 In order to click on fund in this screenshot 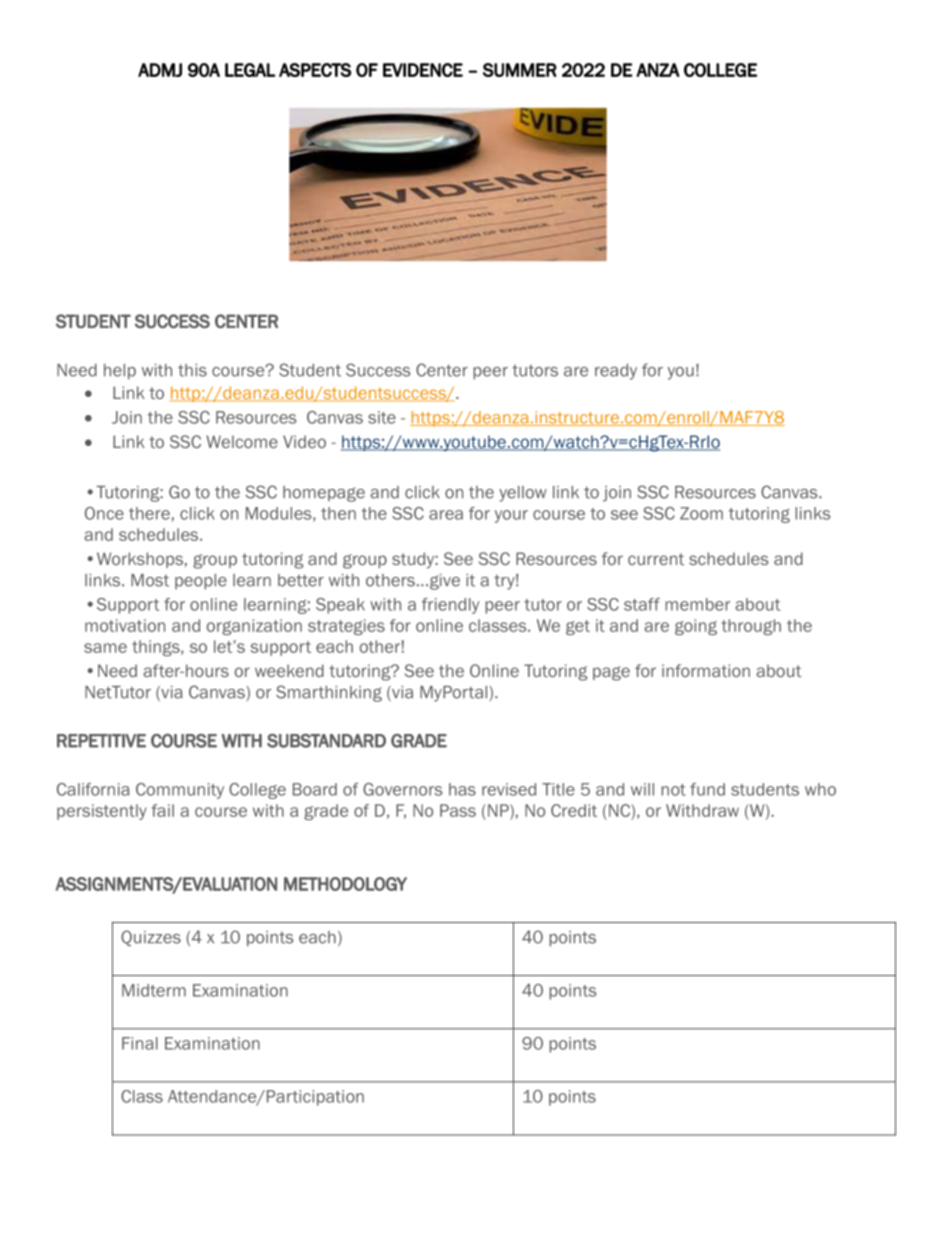, I will do `click(707, 789)`.
